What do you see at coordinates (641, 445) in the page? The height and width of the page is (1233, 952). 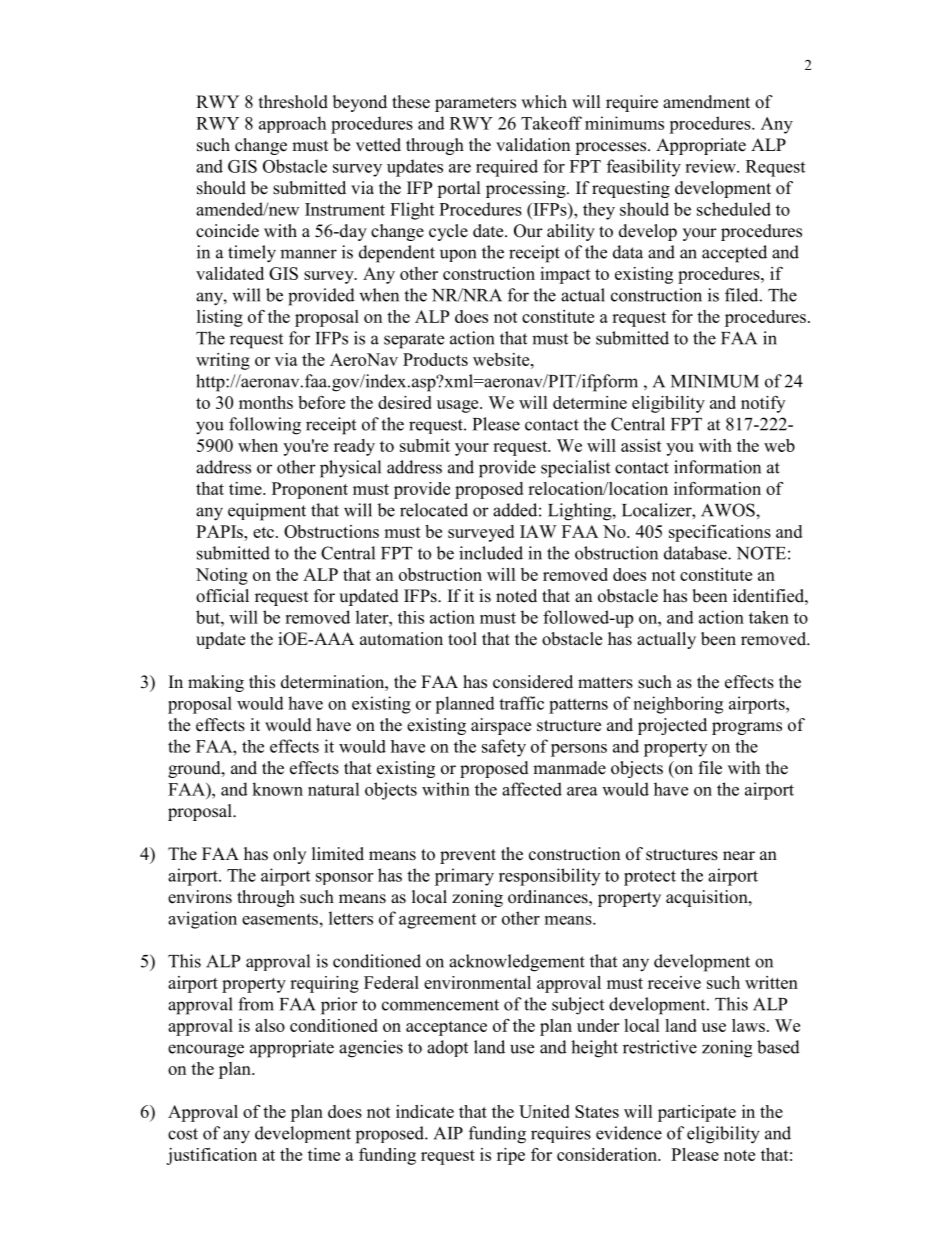 I see `assist` at bounding box center [641, 445].
